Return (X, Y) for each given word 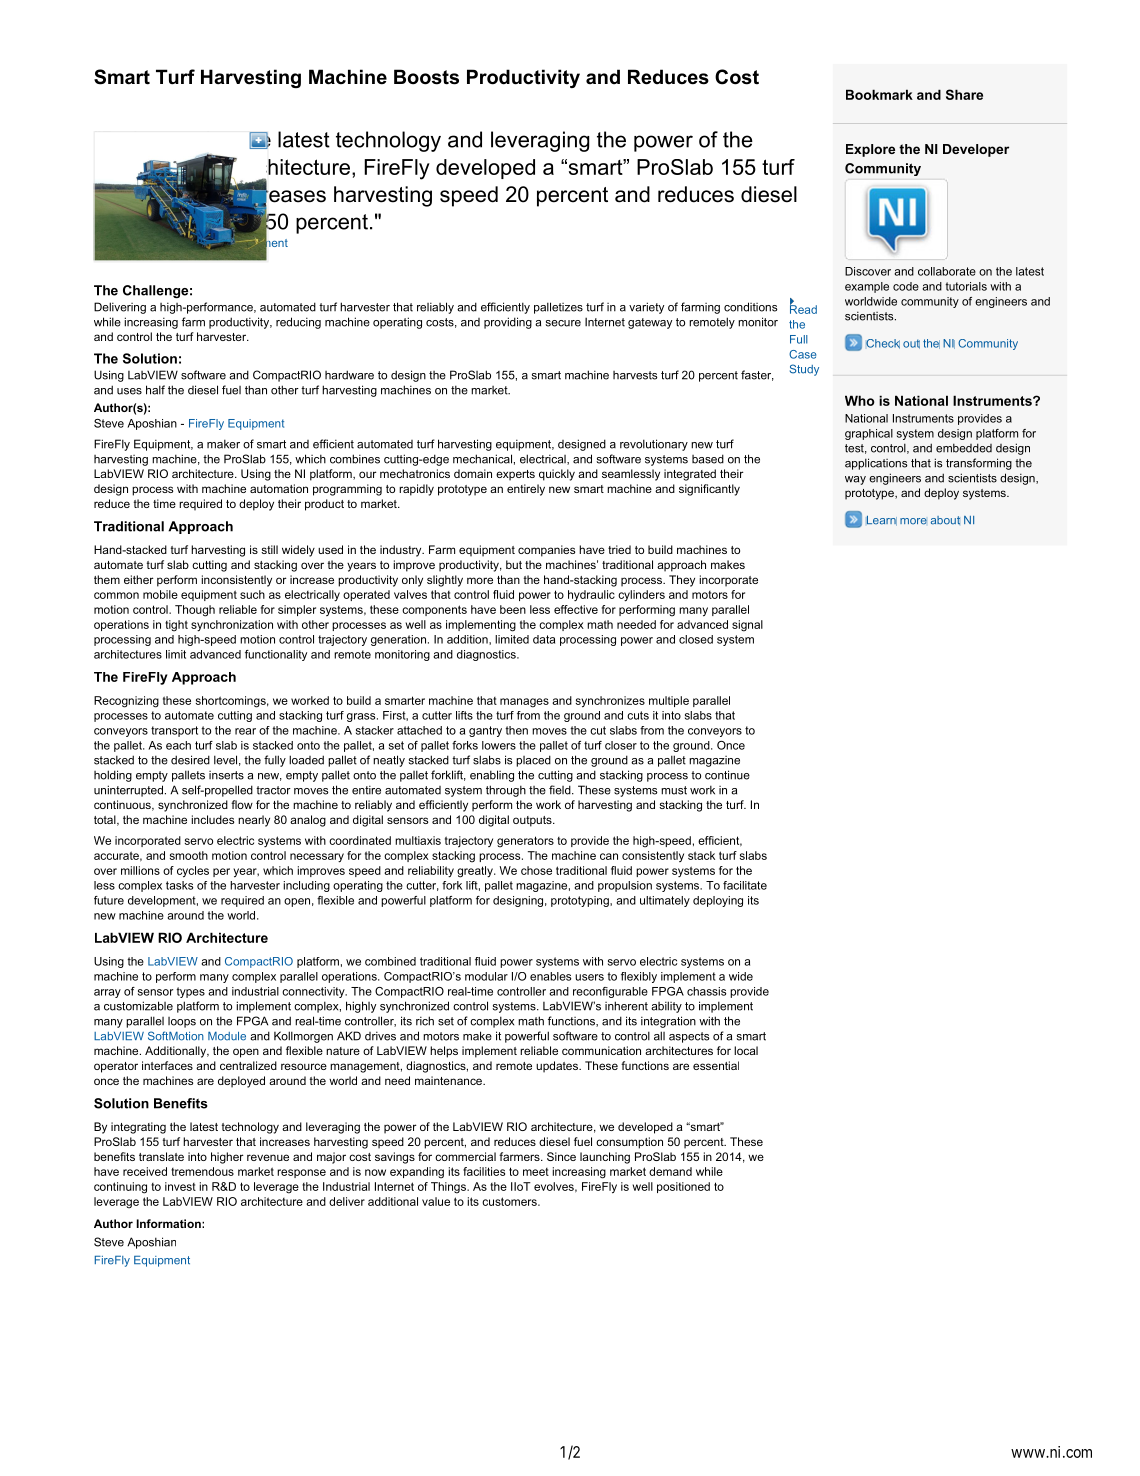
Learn (881, 521)
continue (727, 775)
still (269, 549)
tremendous (202, 1171)
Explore (870, 150)
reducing (298, 323)
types (190, 992)
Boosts (426, 77)
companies (546, 551)
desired (190, 760)
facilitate (745, 885)
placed (533, 761)
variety (646, 308)
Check (883, 344)
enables (550, 976)
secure (563, 323)
